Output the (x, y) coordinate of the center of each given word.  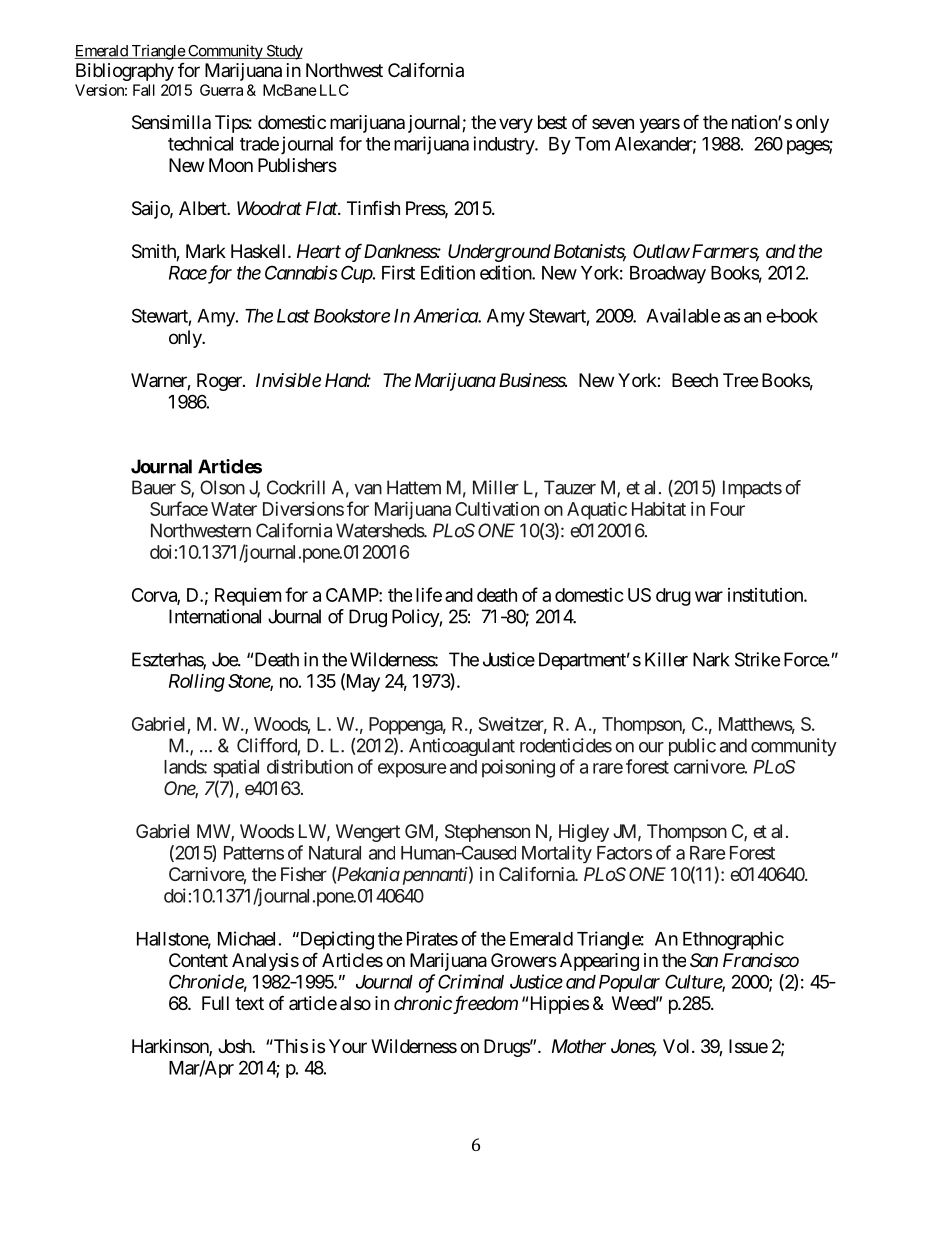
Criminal (471, 981)
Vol (678, 1046)
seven (613, 123)
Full (215, 1003)
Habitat (659, 509)
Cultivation (497, 509)
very (516, 125)
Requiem (248, 597)
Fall (144, 90)
